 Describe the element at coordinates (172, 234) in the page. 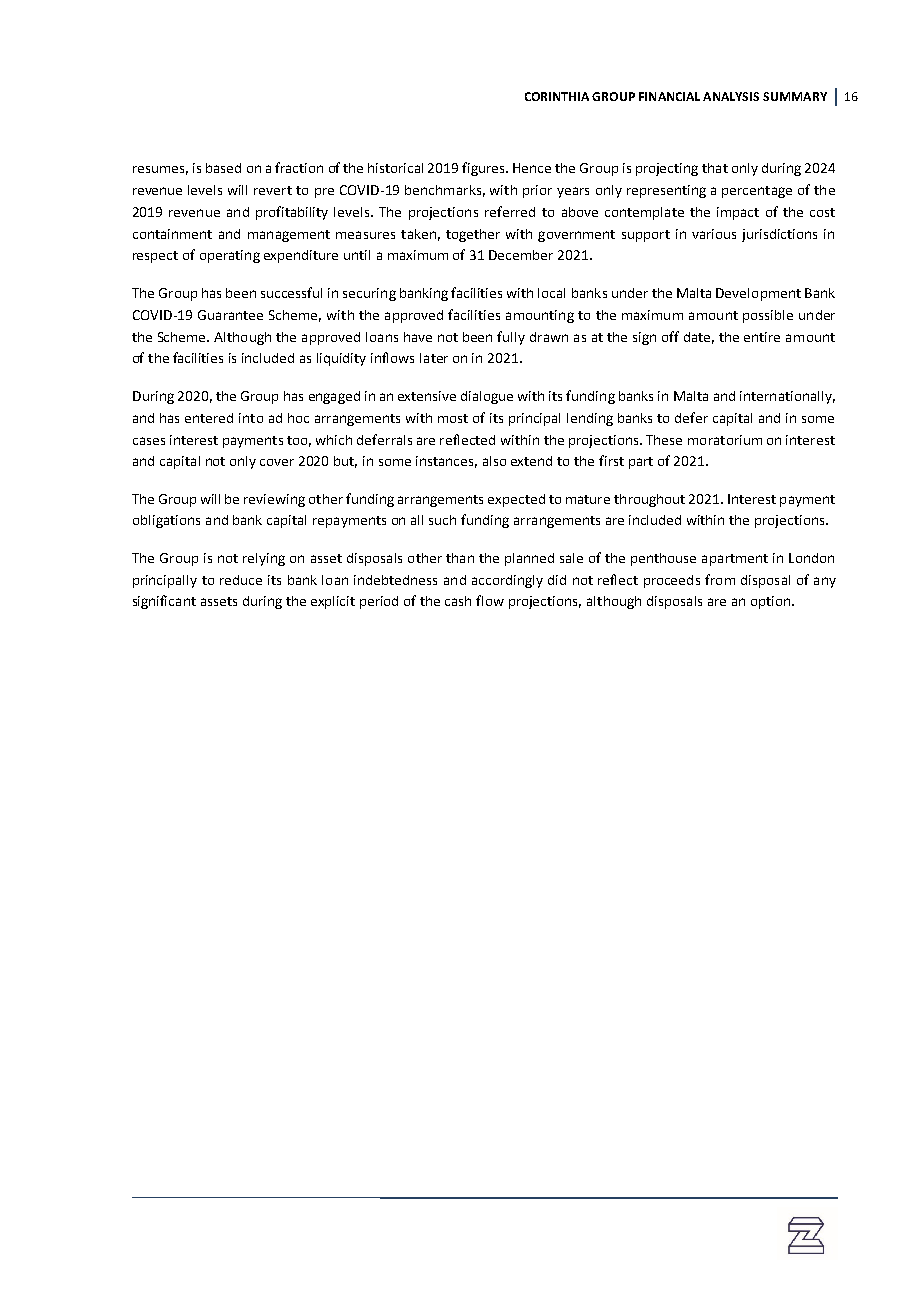

I see `containment` at that location.
